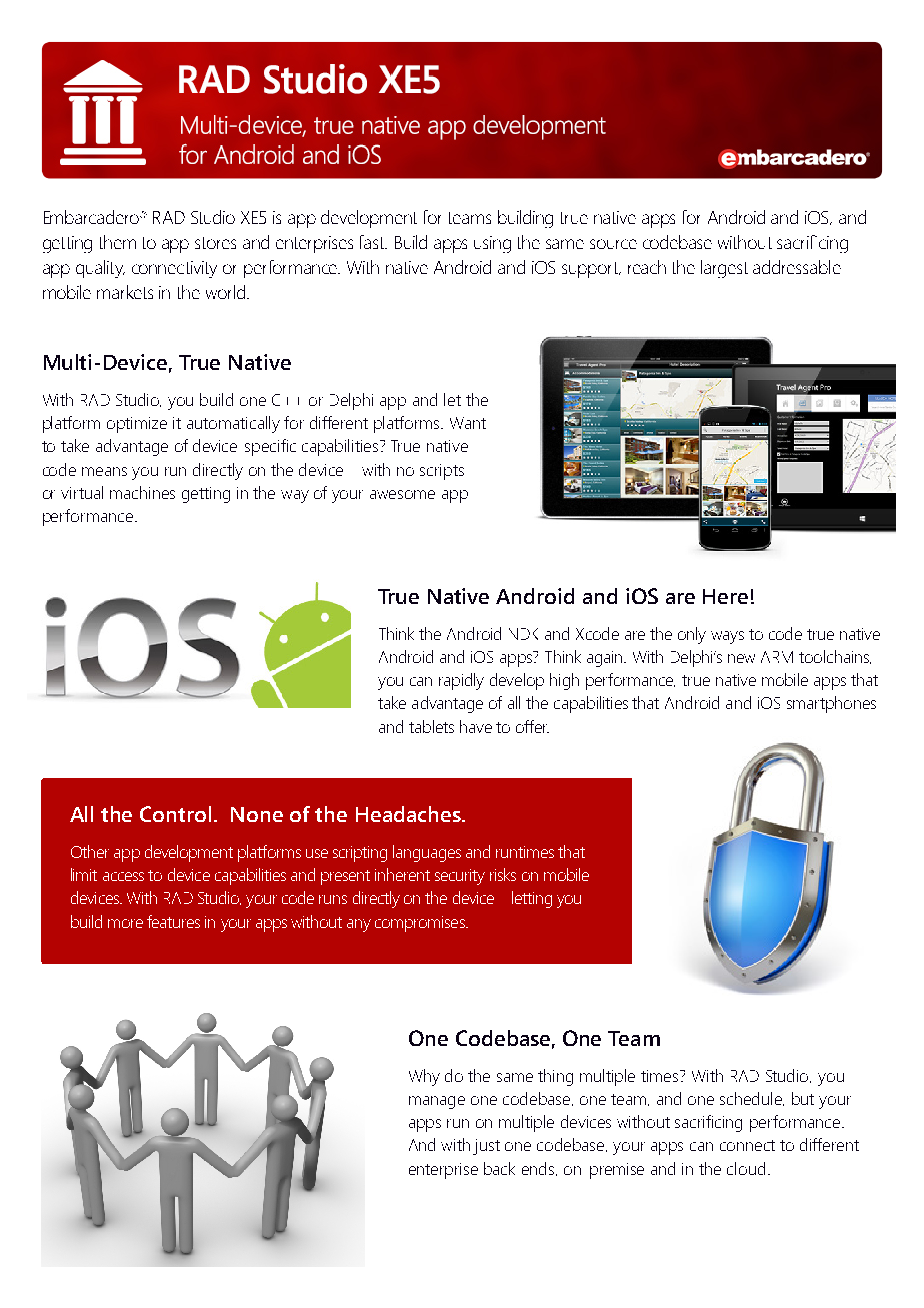 The height and width of the page is (1308, 924). What do you see at coordinates (461, 681) in the page?
I see `rapidly` at bounding box center [461, 681].
